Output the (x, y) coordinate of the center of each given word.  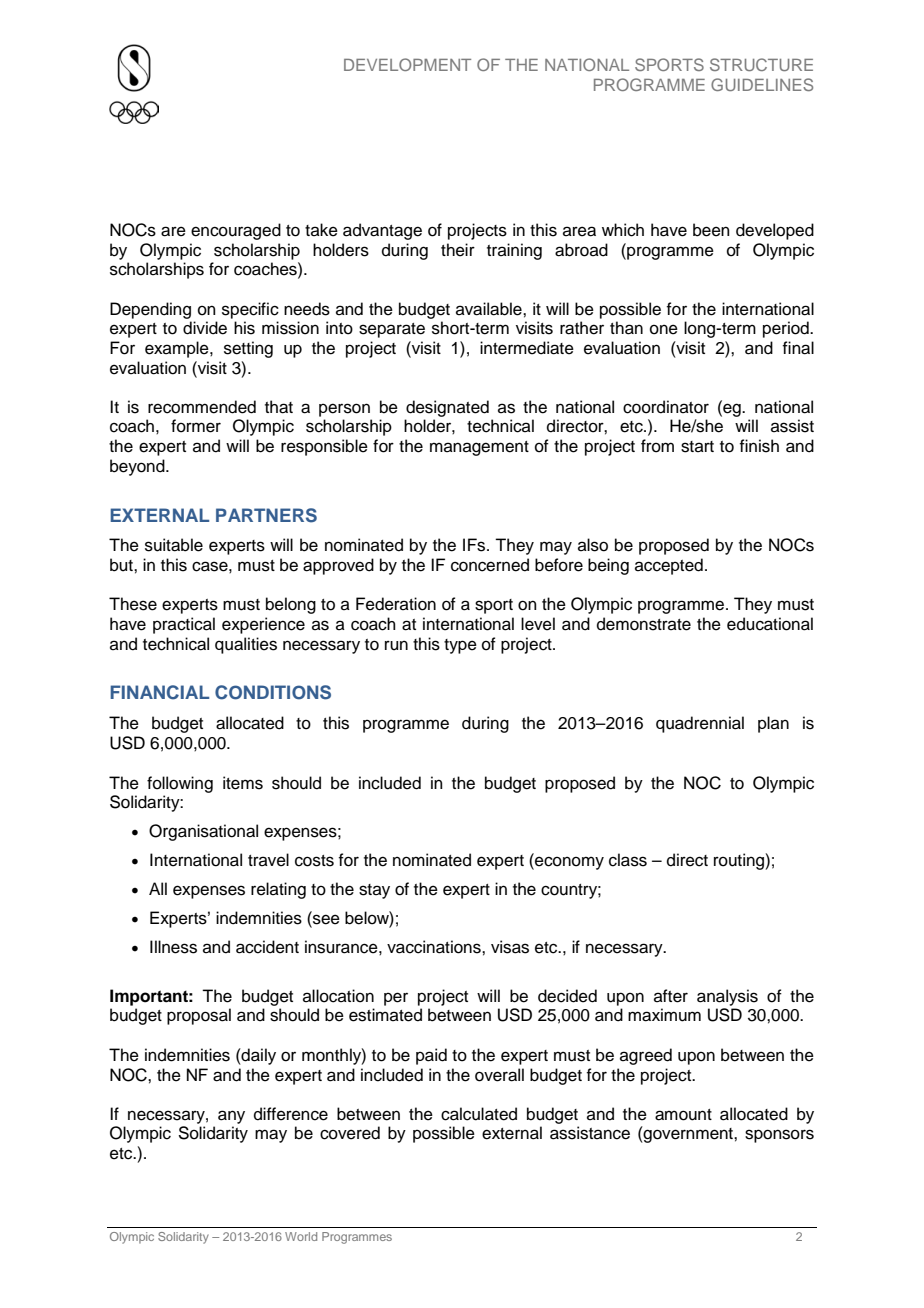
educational (770, 624)
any (231, 1117)
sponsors (779, 1136)
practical (184, 625)
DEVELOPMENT (407, 64)
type (460, 646)
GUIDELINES (762, 84)
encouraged (236, 231)
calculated (479, 1114)
